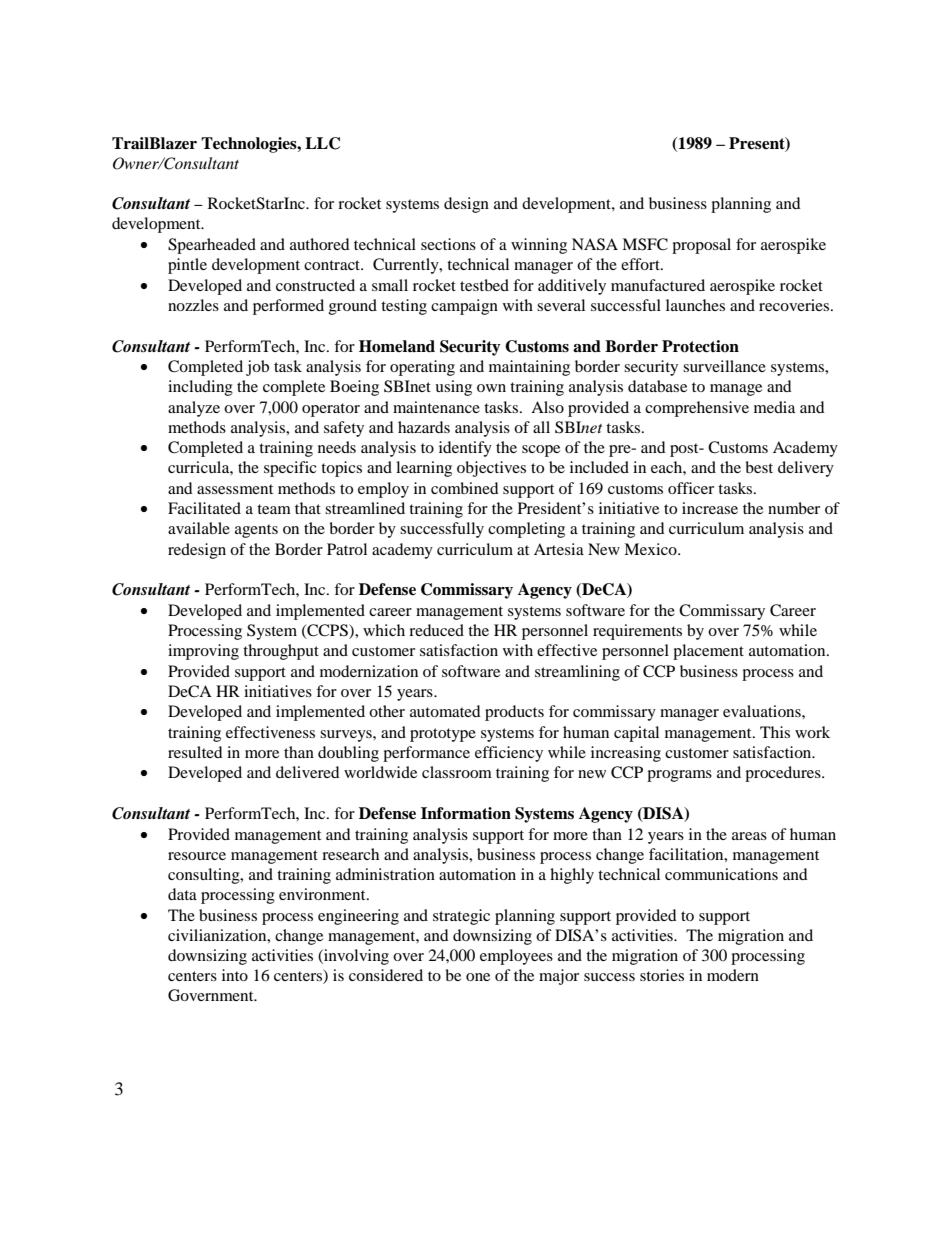 The height and width of the screenshot is (1233, 952). Describe the element at coordinates (235, 975) in the screenshot. I see `into` at that location.
